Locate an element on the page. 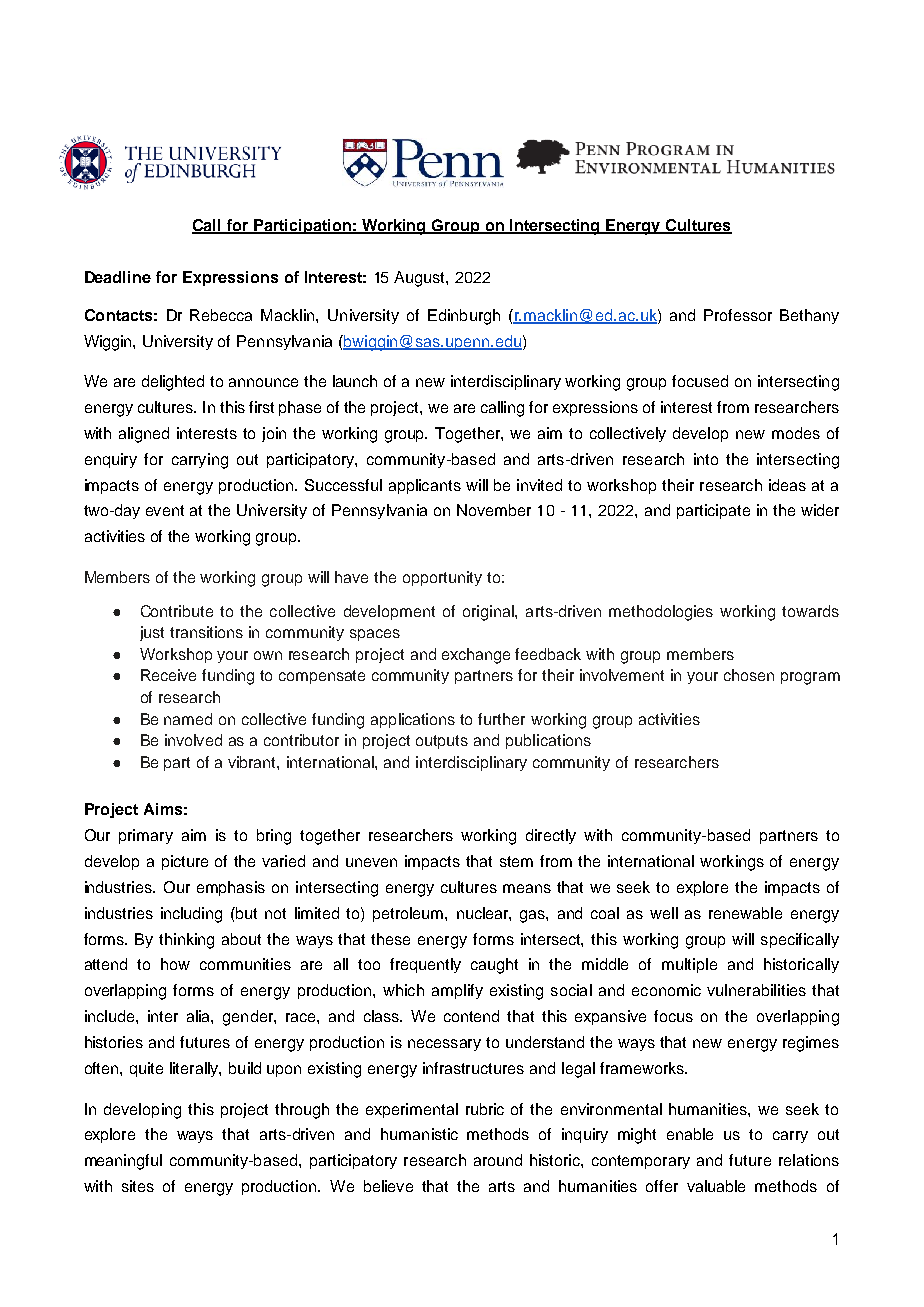 This image has width=924, height=1307. Professor is located at coordinates (738, 315).
